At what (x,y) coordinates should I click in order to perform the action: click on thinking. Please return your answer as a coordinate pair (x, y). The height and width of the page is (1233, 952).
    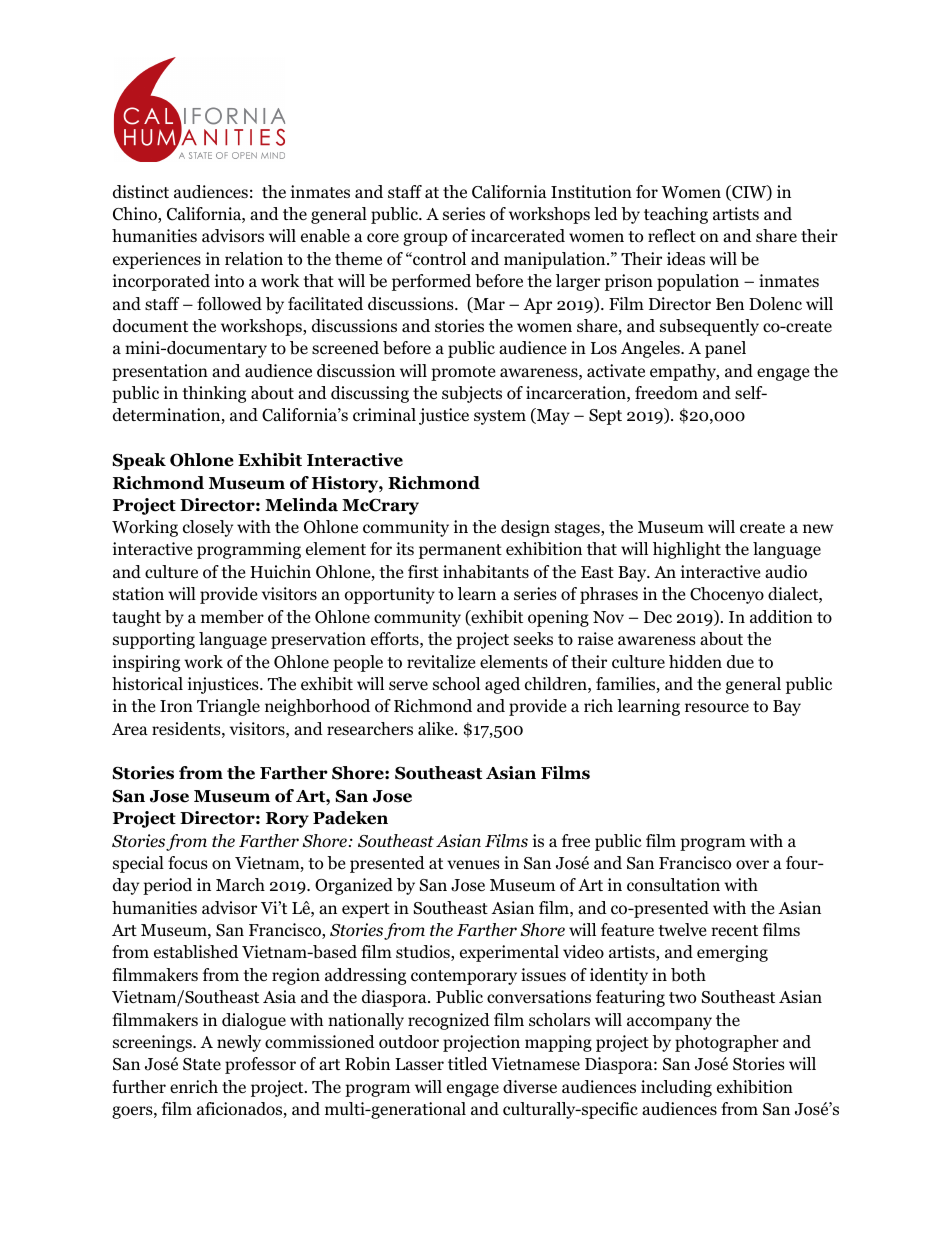
    Looking at the image, I should click on (214, 394).
